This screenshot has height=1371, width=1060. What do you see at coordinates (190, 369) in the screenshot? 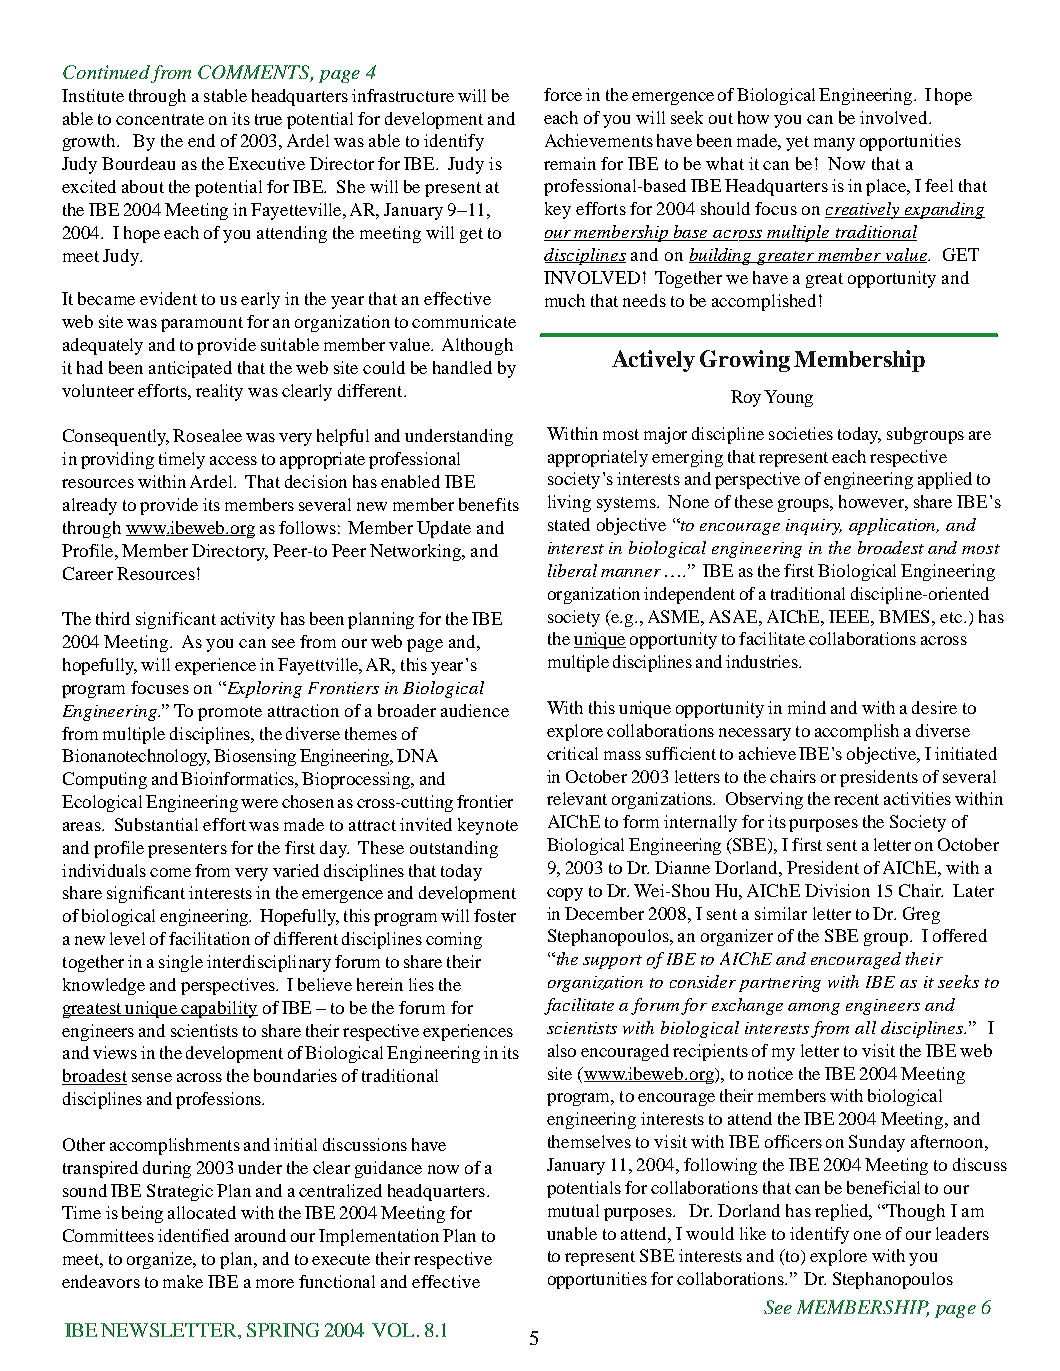
I see `anticipated` at bounding box center [190, 369].
